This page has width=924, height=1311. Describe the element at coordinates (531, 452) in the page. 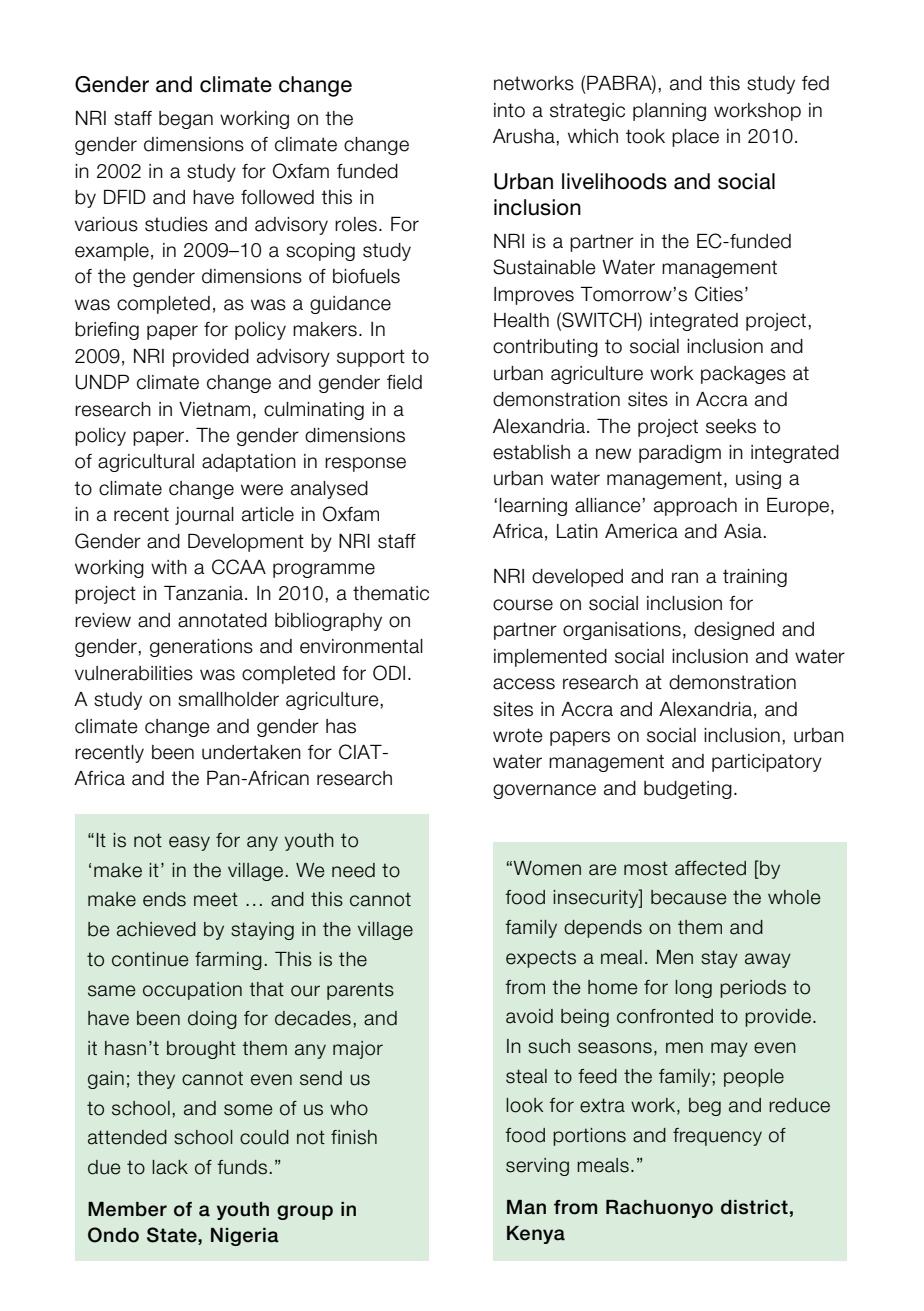

I see `establish` at that location.
